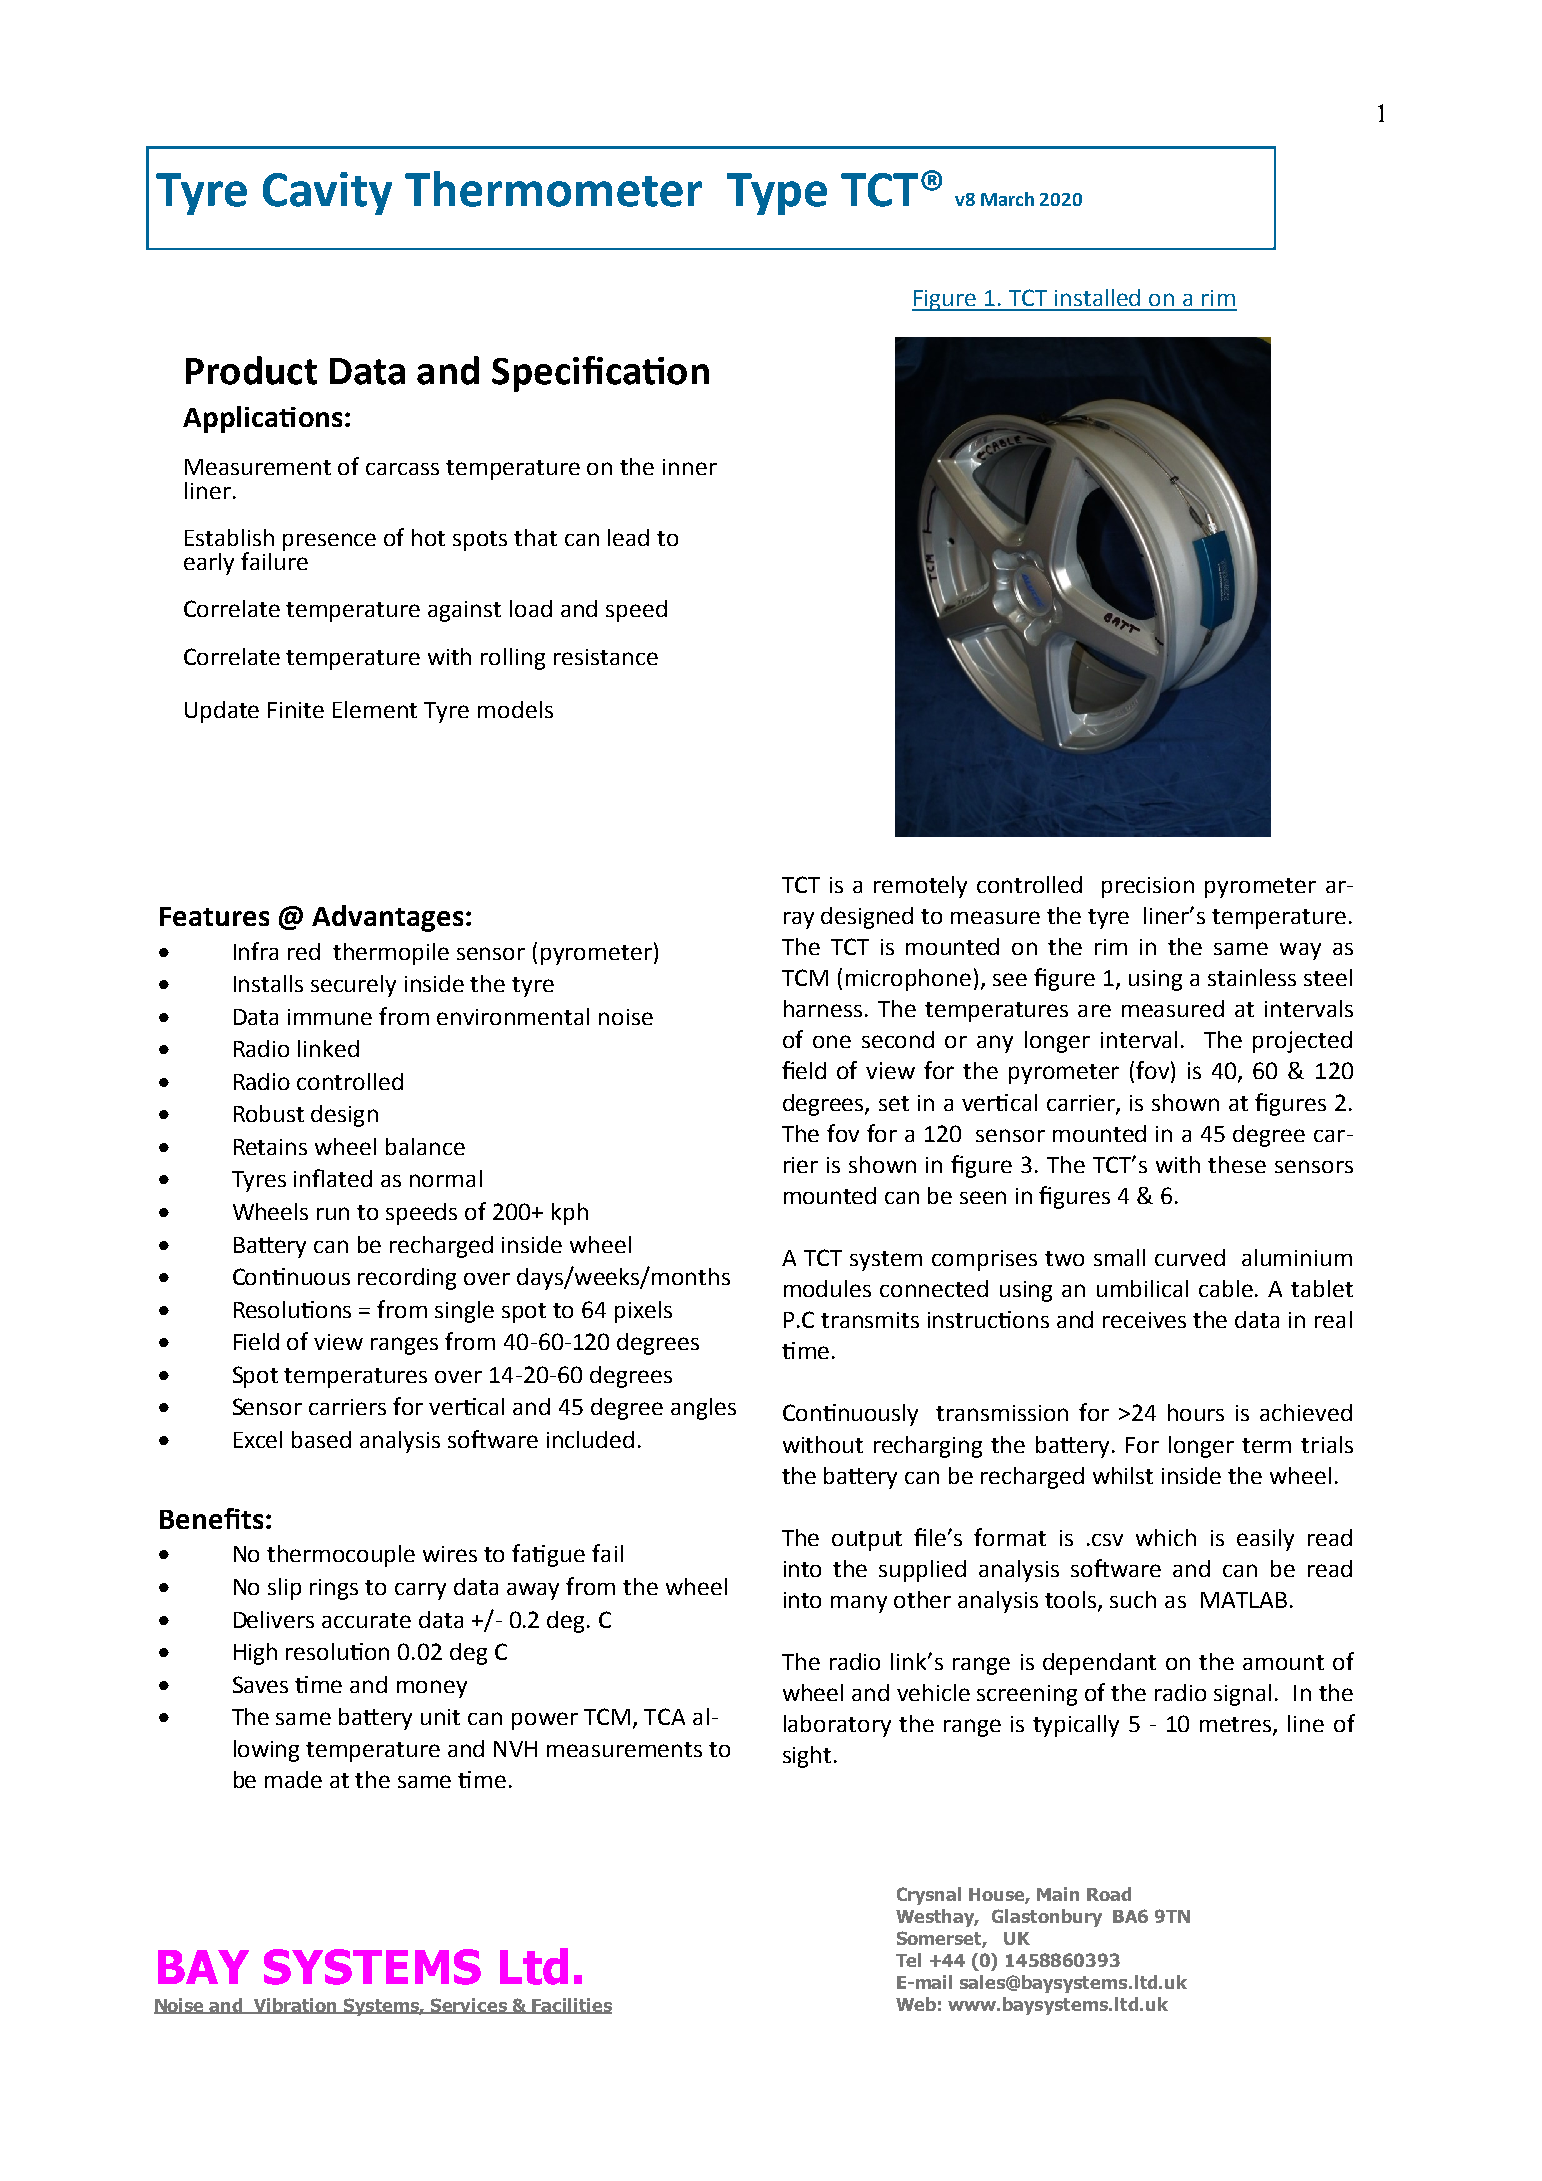 This document has width=1542, height=2181. What do you see at coordinates (571, 2006) in the document?
I see `Facilities` at bounding box center [571, 2006].
